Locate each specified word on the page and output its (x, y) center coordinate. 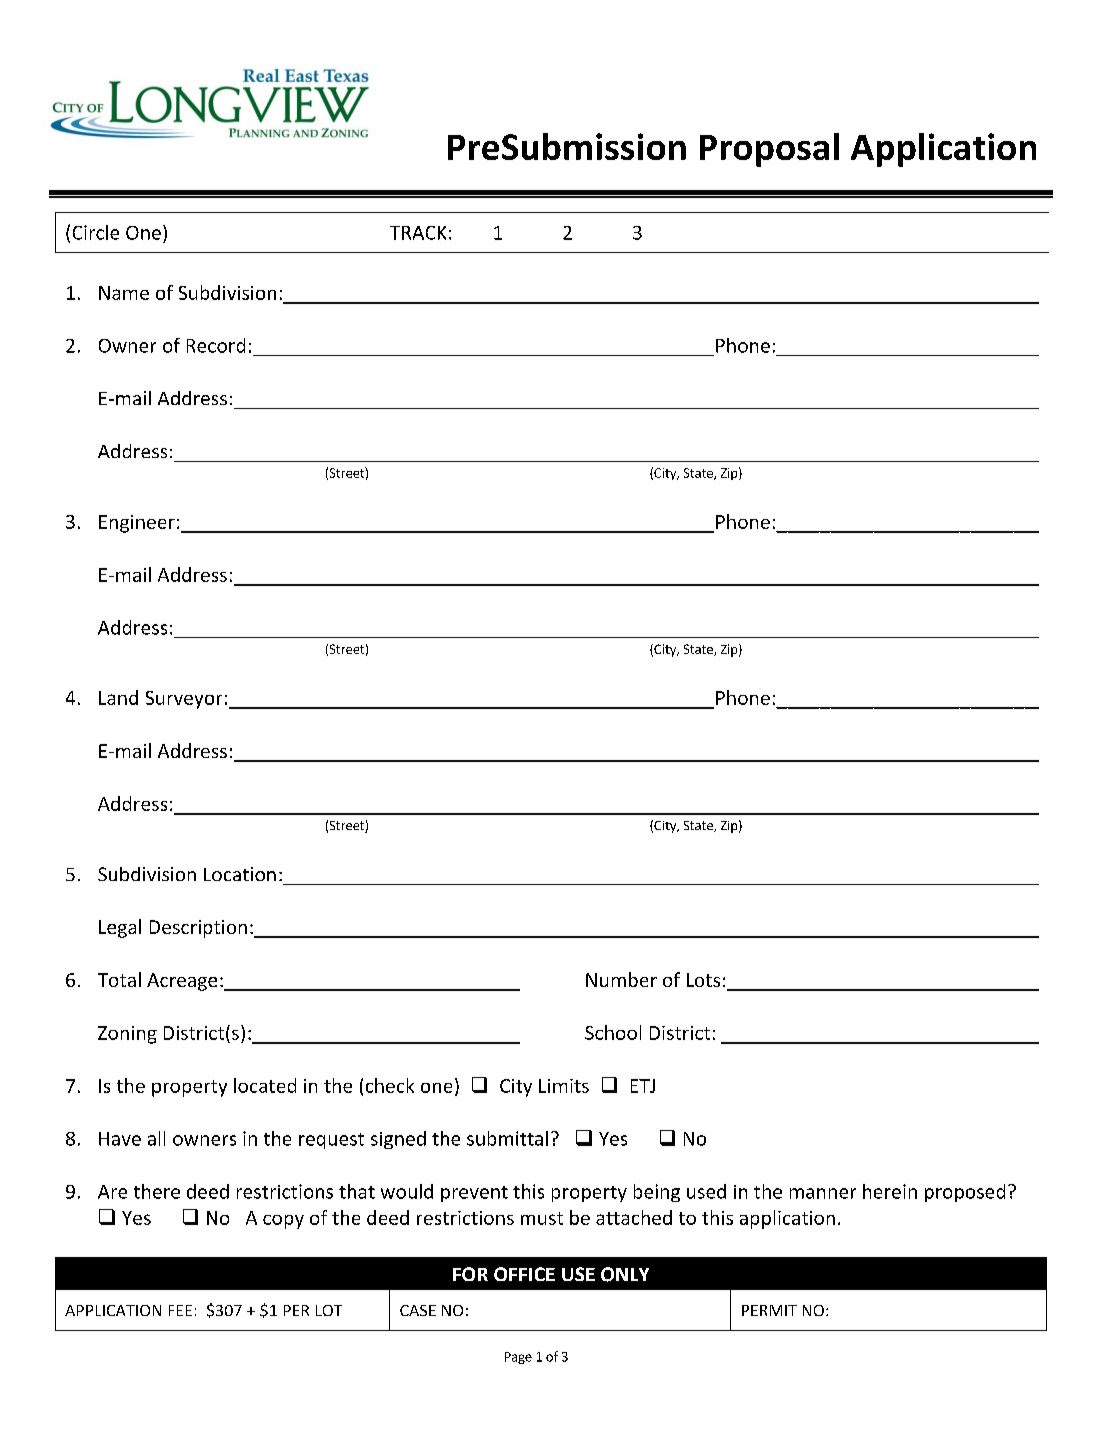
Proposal (769, 150)
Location (240, 874)
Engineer (137, 524)
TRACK (418, 233)
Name (124, 293)
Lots (703, 980)
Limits (564, 1086)
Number (621, 979)
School (613, 1032)
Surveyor (184, 700)
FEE (180, 1310)
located (265, 1085)
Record (216, 345)
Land (118, 697)
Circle (96, 232)
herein (890, 1191)
